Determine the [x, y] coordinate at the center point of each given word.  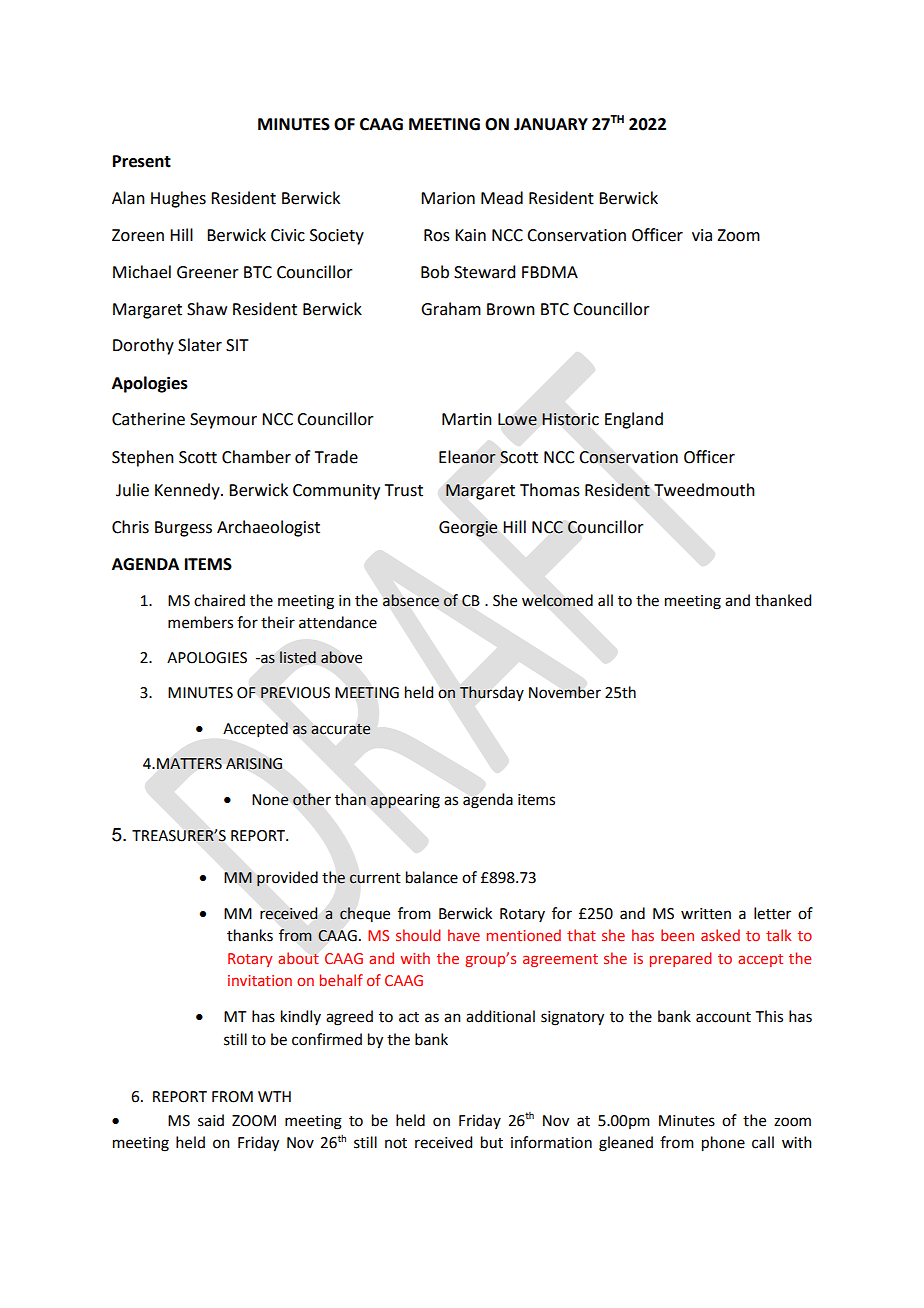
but [492, 1142]
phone [723, 1144]
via [702, 235]
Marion [448, 198]
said [211, 1120]
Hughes [178, 199]
